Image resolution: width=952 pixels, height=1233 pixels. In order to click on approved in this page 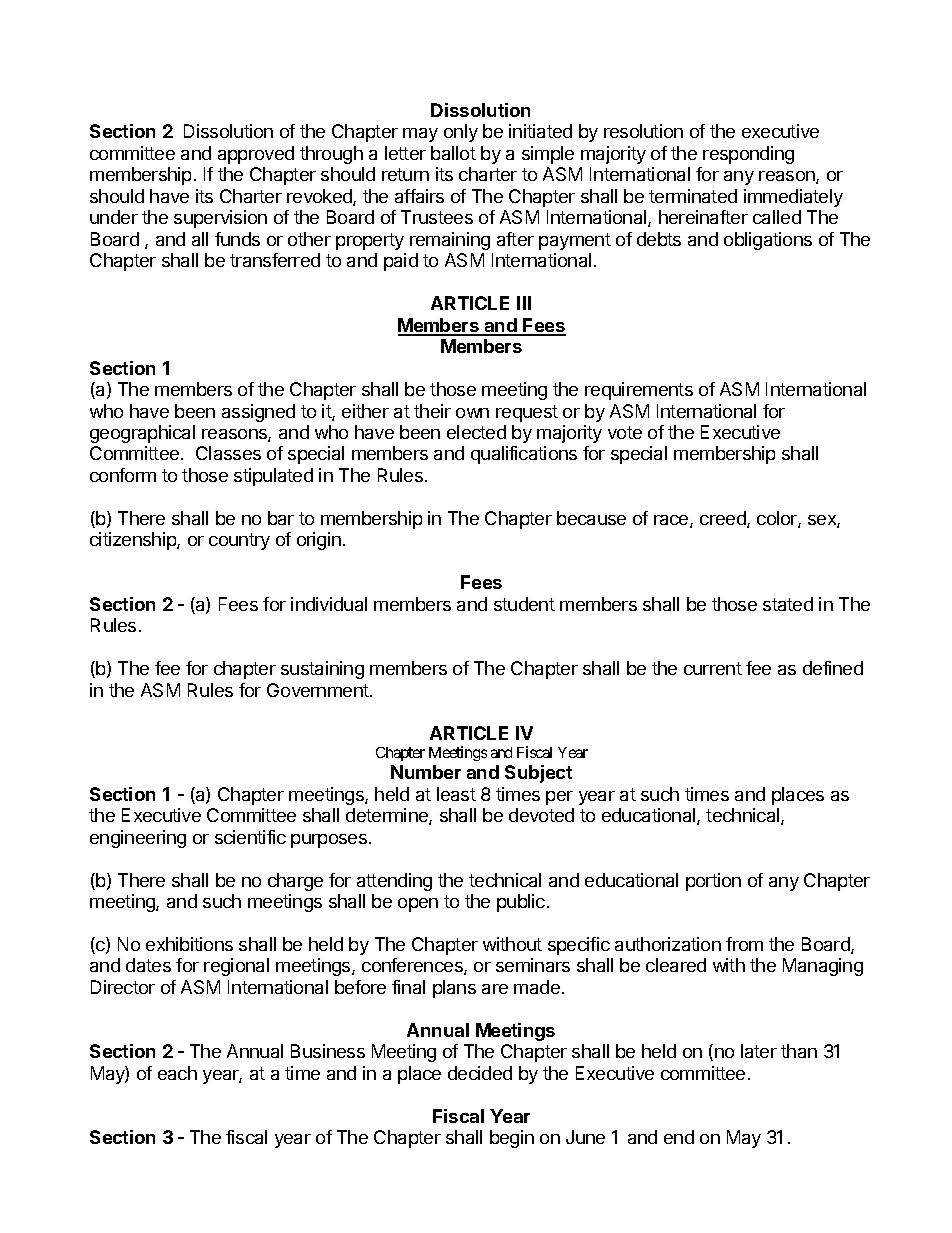, I will do `click(256, 155)`.
